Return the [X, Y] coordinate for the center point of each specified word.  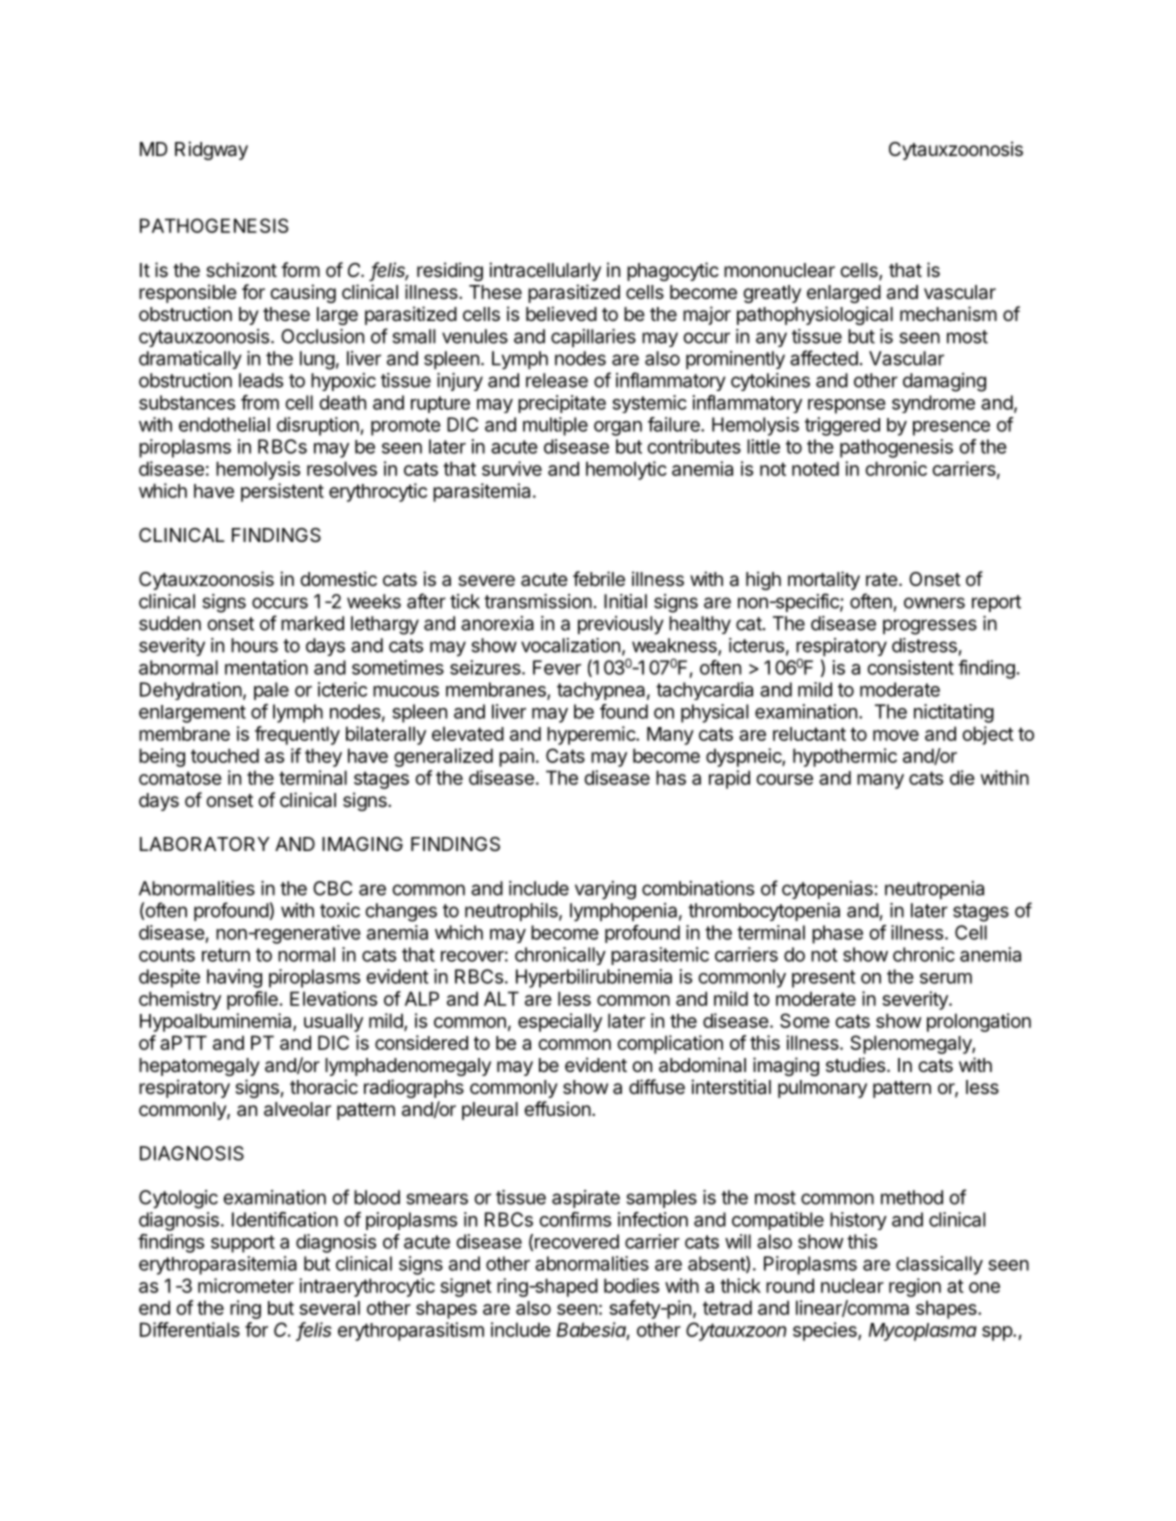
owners [934, 603]
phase [837, 934]
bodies [631, 1285]
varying [605, 890]
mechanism [948, 314]
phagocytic [673, 271]
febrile [599, 578]
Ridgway [211, 150]
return [226, 955]
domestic [338, 578]
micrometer [246, 1285]
